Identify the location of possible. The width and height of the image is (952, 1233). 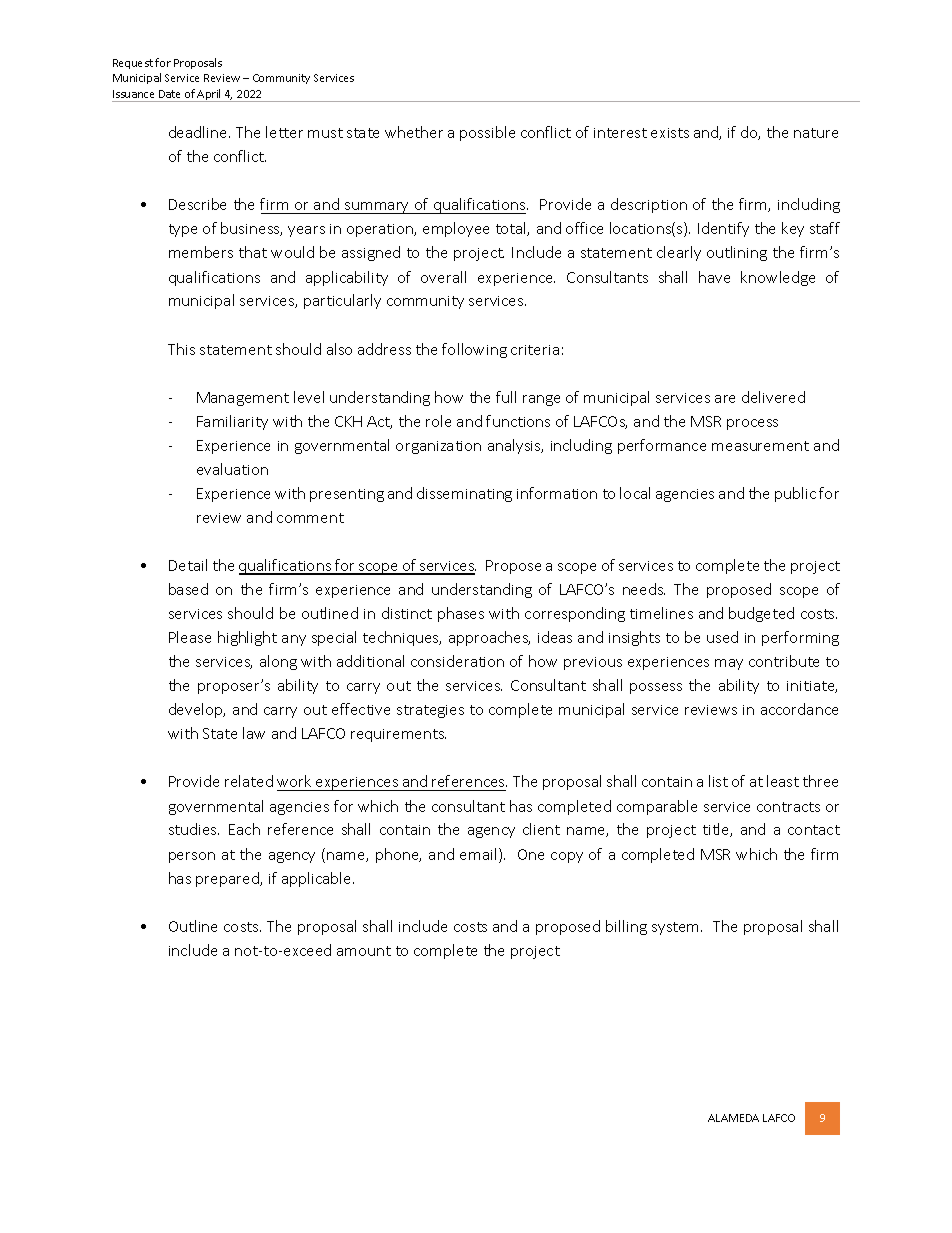
(487, 133).
